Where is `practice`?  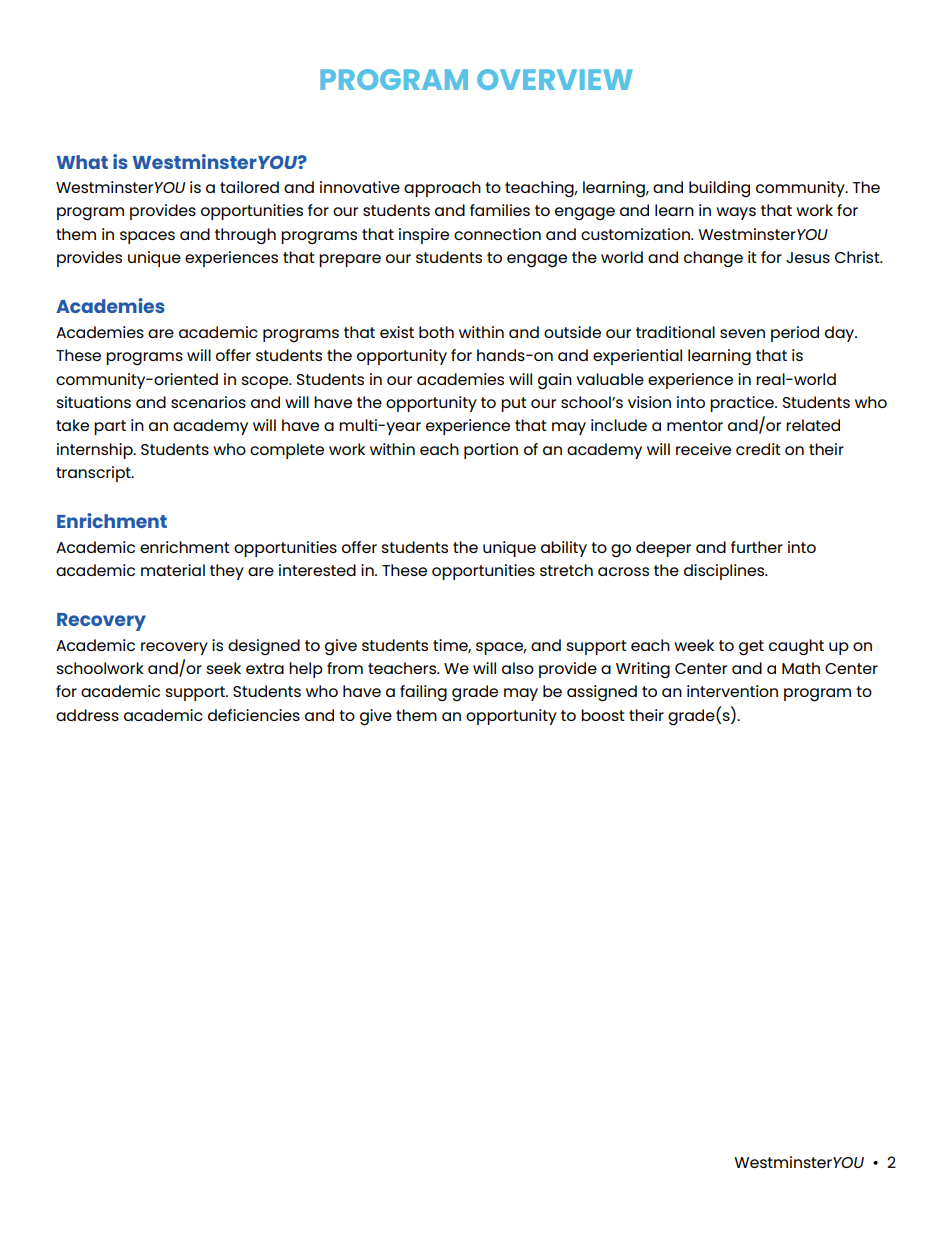 practice is located at coordinates (743, 404).
